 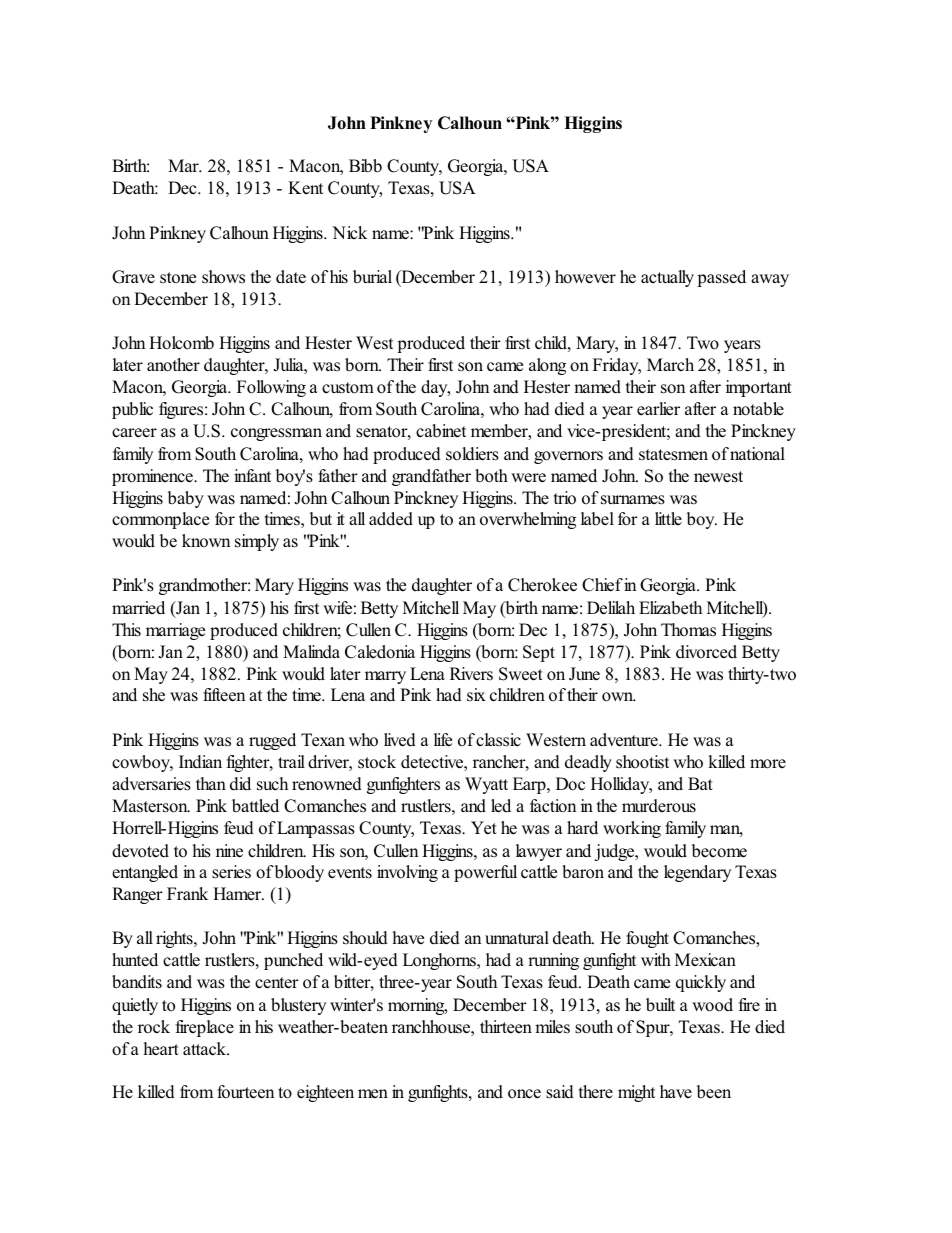 What do you see at coordinates (673, 455) in the page?
I see `statesmen` at bounding box center [673, 455].
